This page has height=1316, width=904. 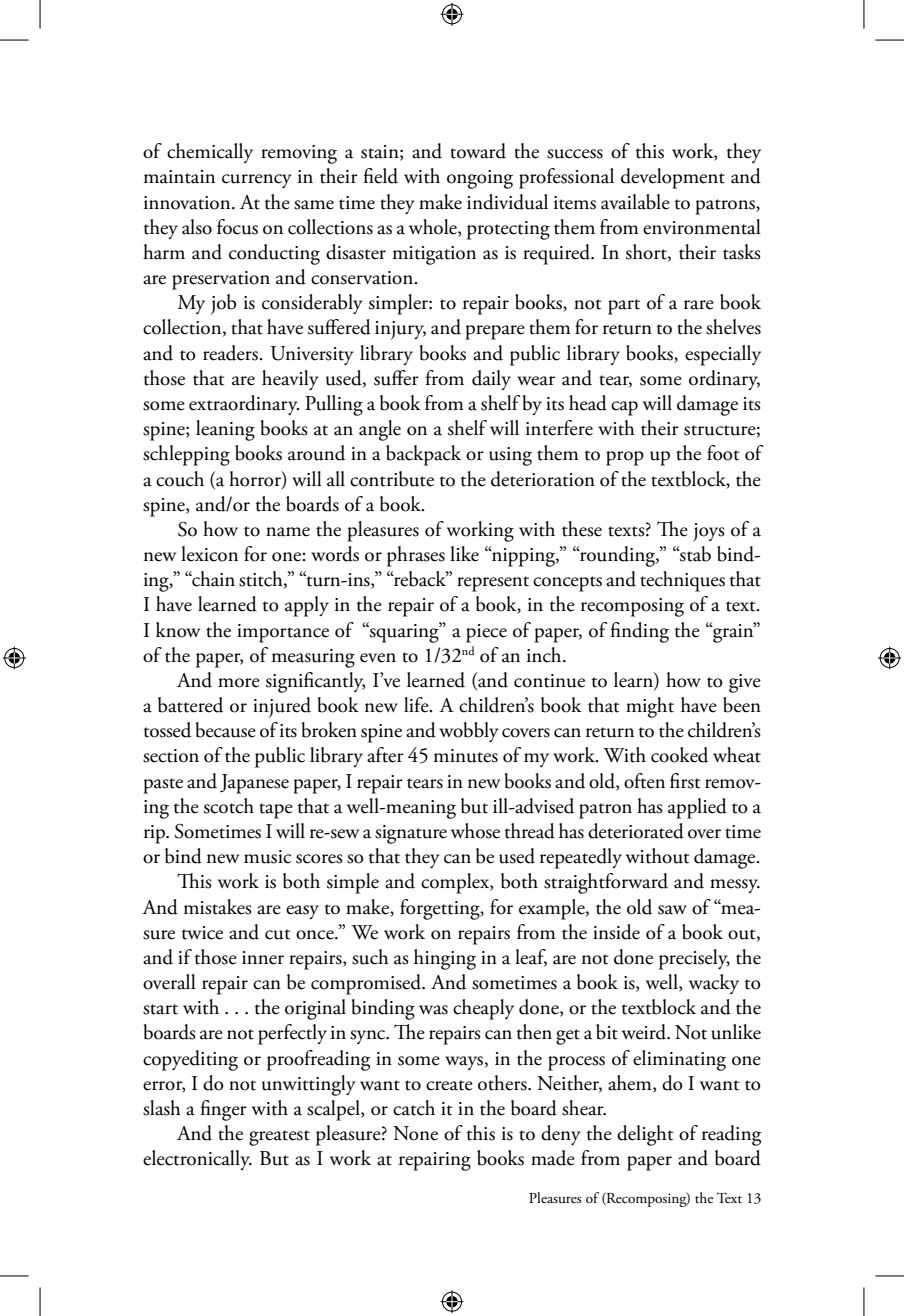 What do you see at coordinates (475, 831) in the page?
I see `whose` at bounding box center [475, 831].
